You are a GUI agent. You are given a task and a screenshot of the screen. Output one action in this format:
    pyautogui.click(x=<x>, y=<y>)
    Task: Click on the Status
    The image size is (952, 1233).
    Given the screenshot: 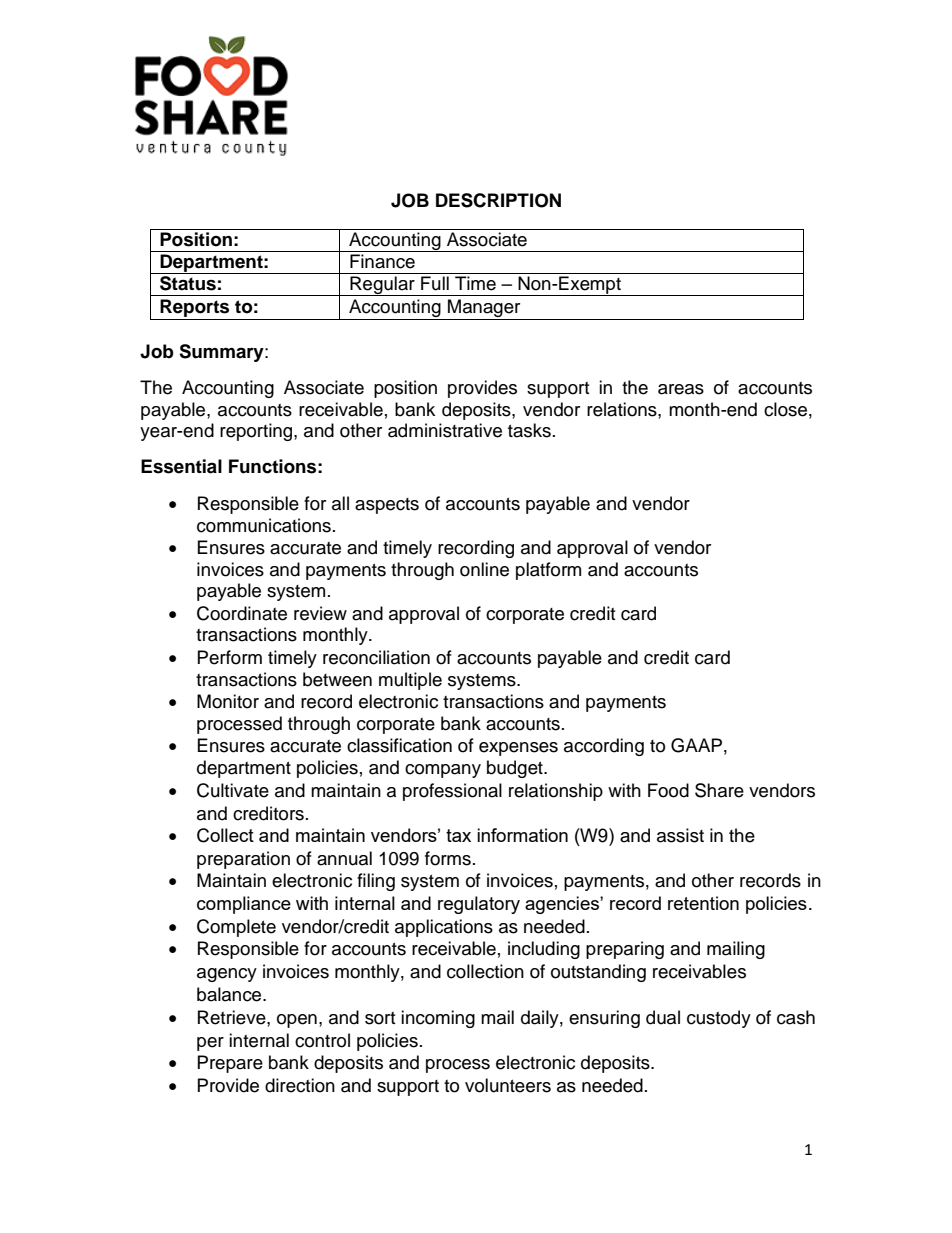 What is the action you would take?
    pyautogui.click(x=188, y=283)
